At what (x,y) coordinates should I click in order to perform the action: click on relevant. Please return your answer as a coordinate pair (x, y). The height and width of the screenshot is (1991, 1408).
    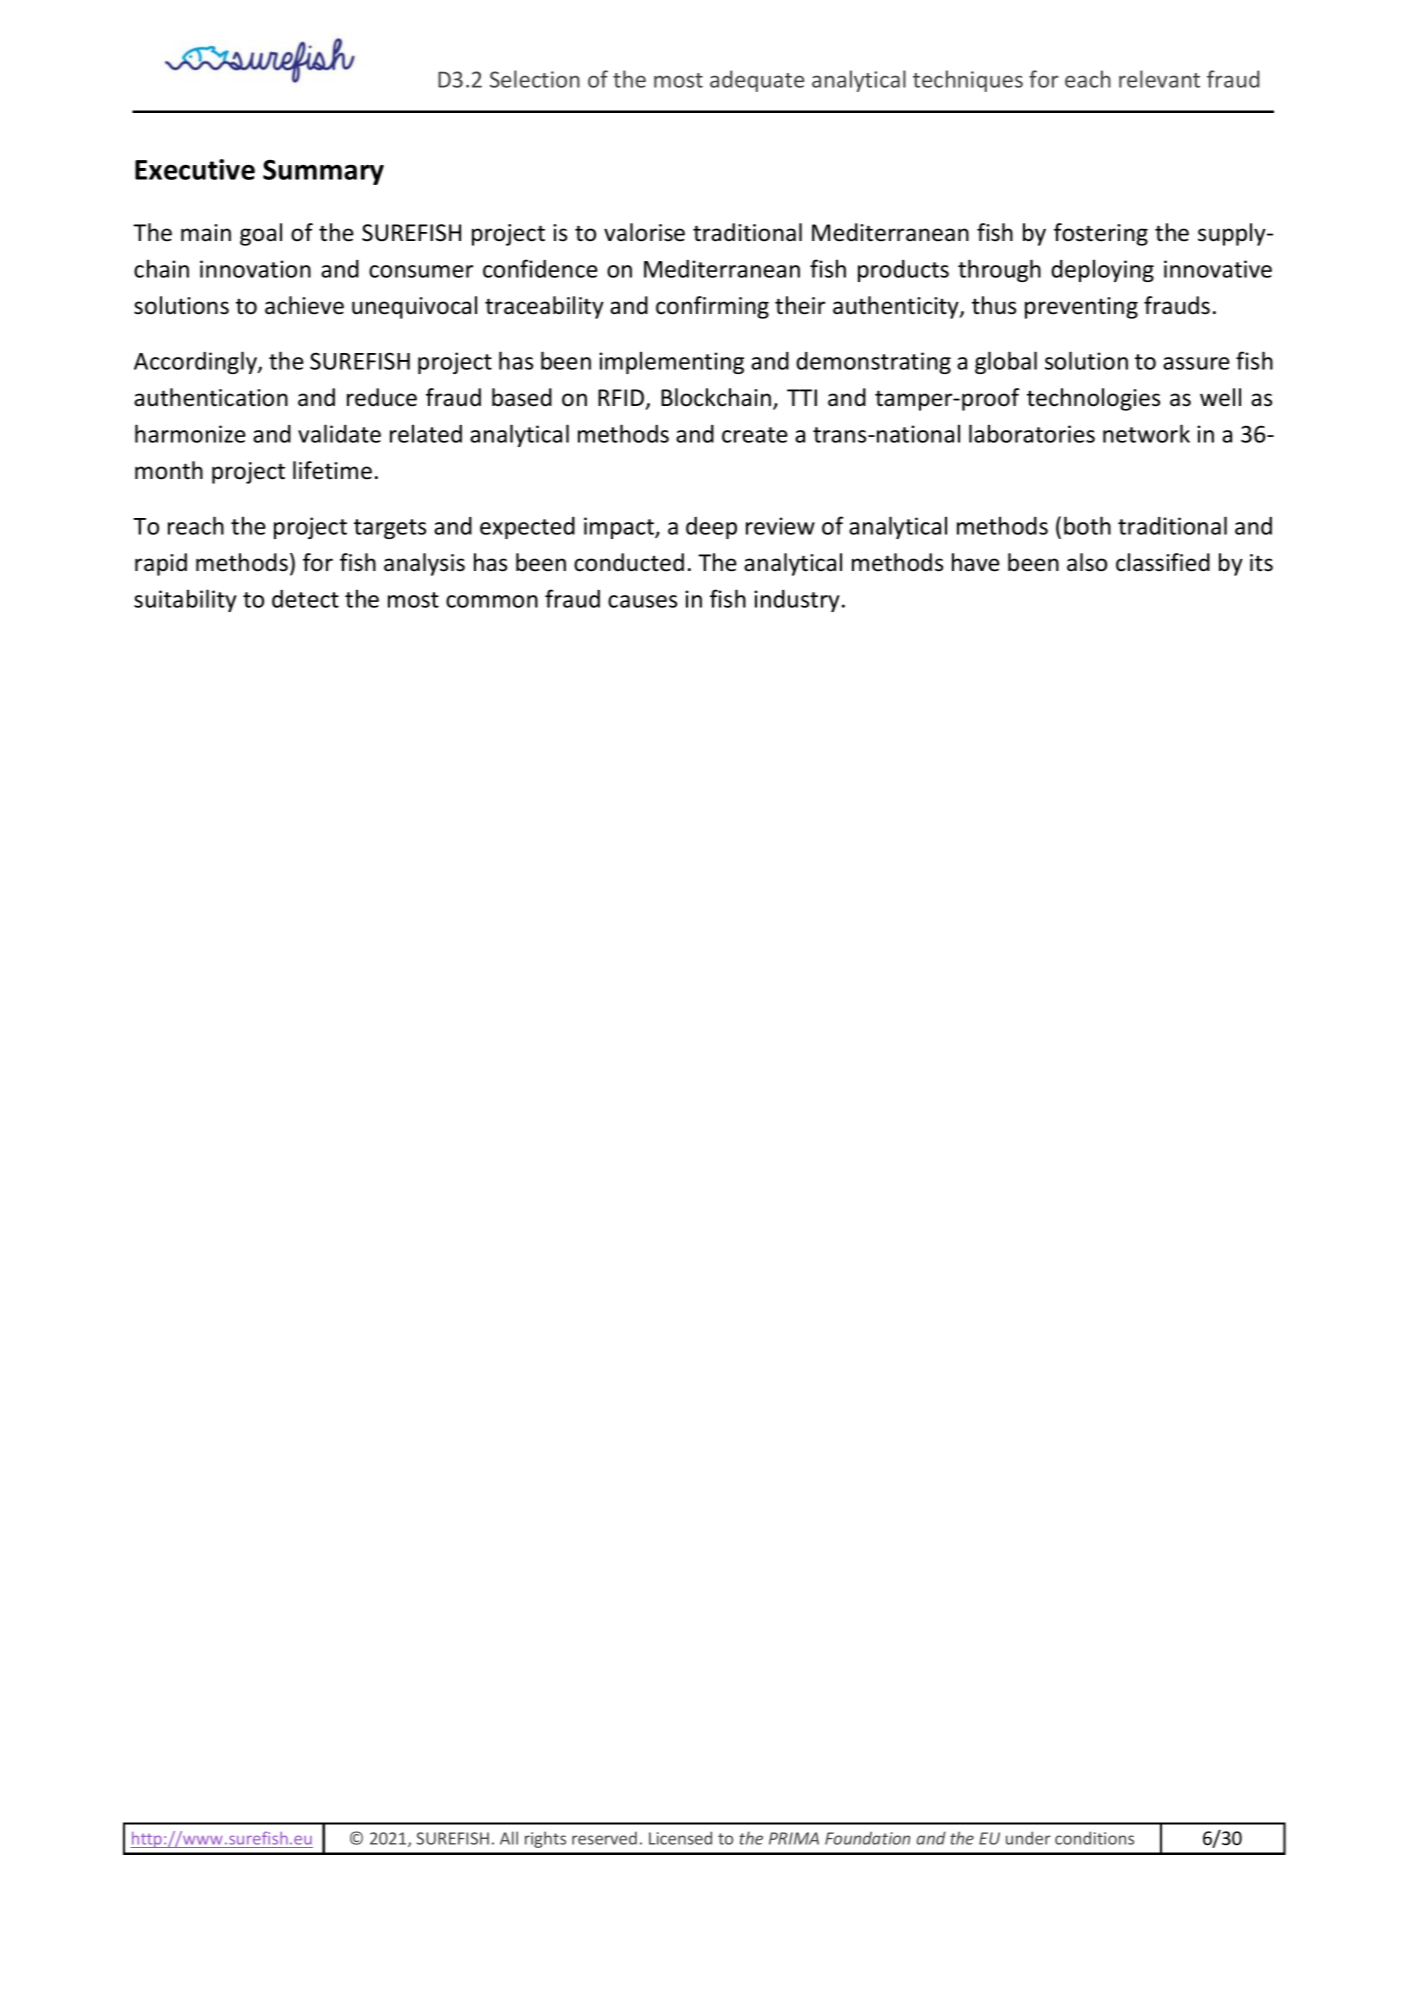
    Looking at the image, I should click on (1159, 79).
